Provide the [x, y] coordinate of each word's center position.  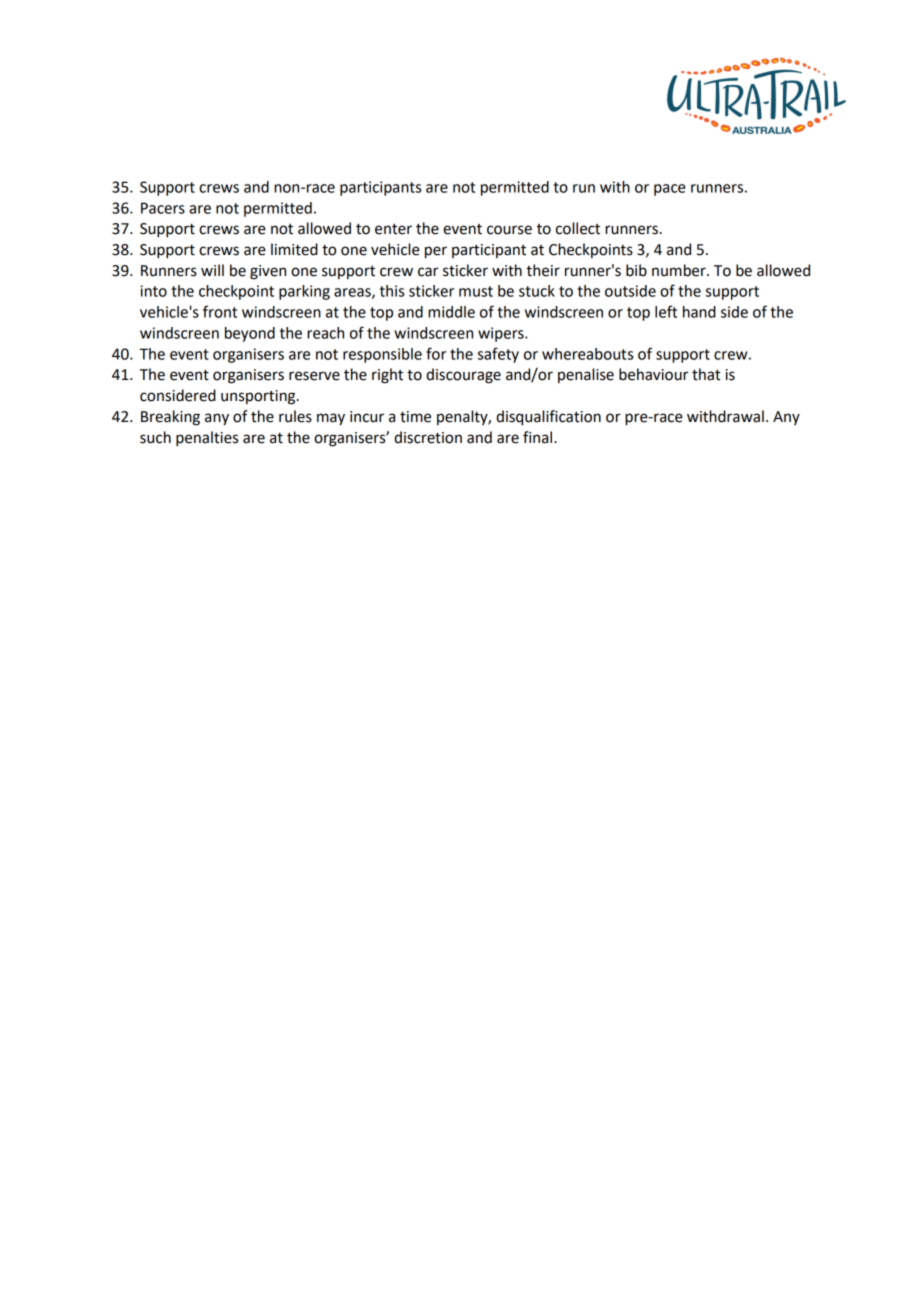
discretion [428, 437]
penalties [207, 439]
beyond [250, 334]
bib [636, 270]
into [153, 291]
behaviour [653, 374]
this [392, 291]
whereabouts [587, 354]
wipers [502, 334]
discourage [463, 376]
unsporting [259, 397]
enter [393, 229]
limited [294, 249]
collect [578, 228]
